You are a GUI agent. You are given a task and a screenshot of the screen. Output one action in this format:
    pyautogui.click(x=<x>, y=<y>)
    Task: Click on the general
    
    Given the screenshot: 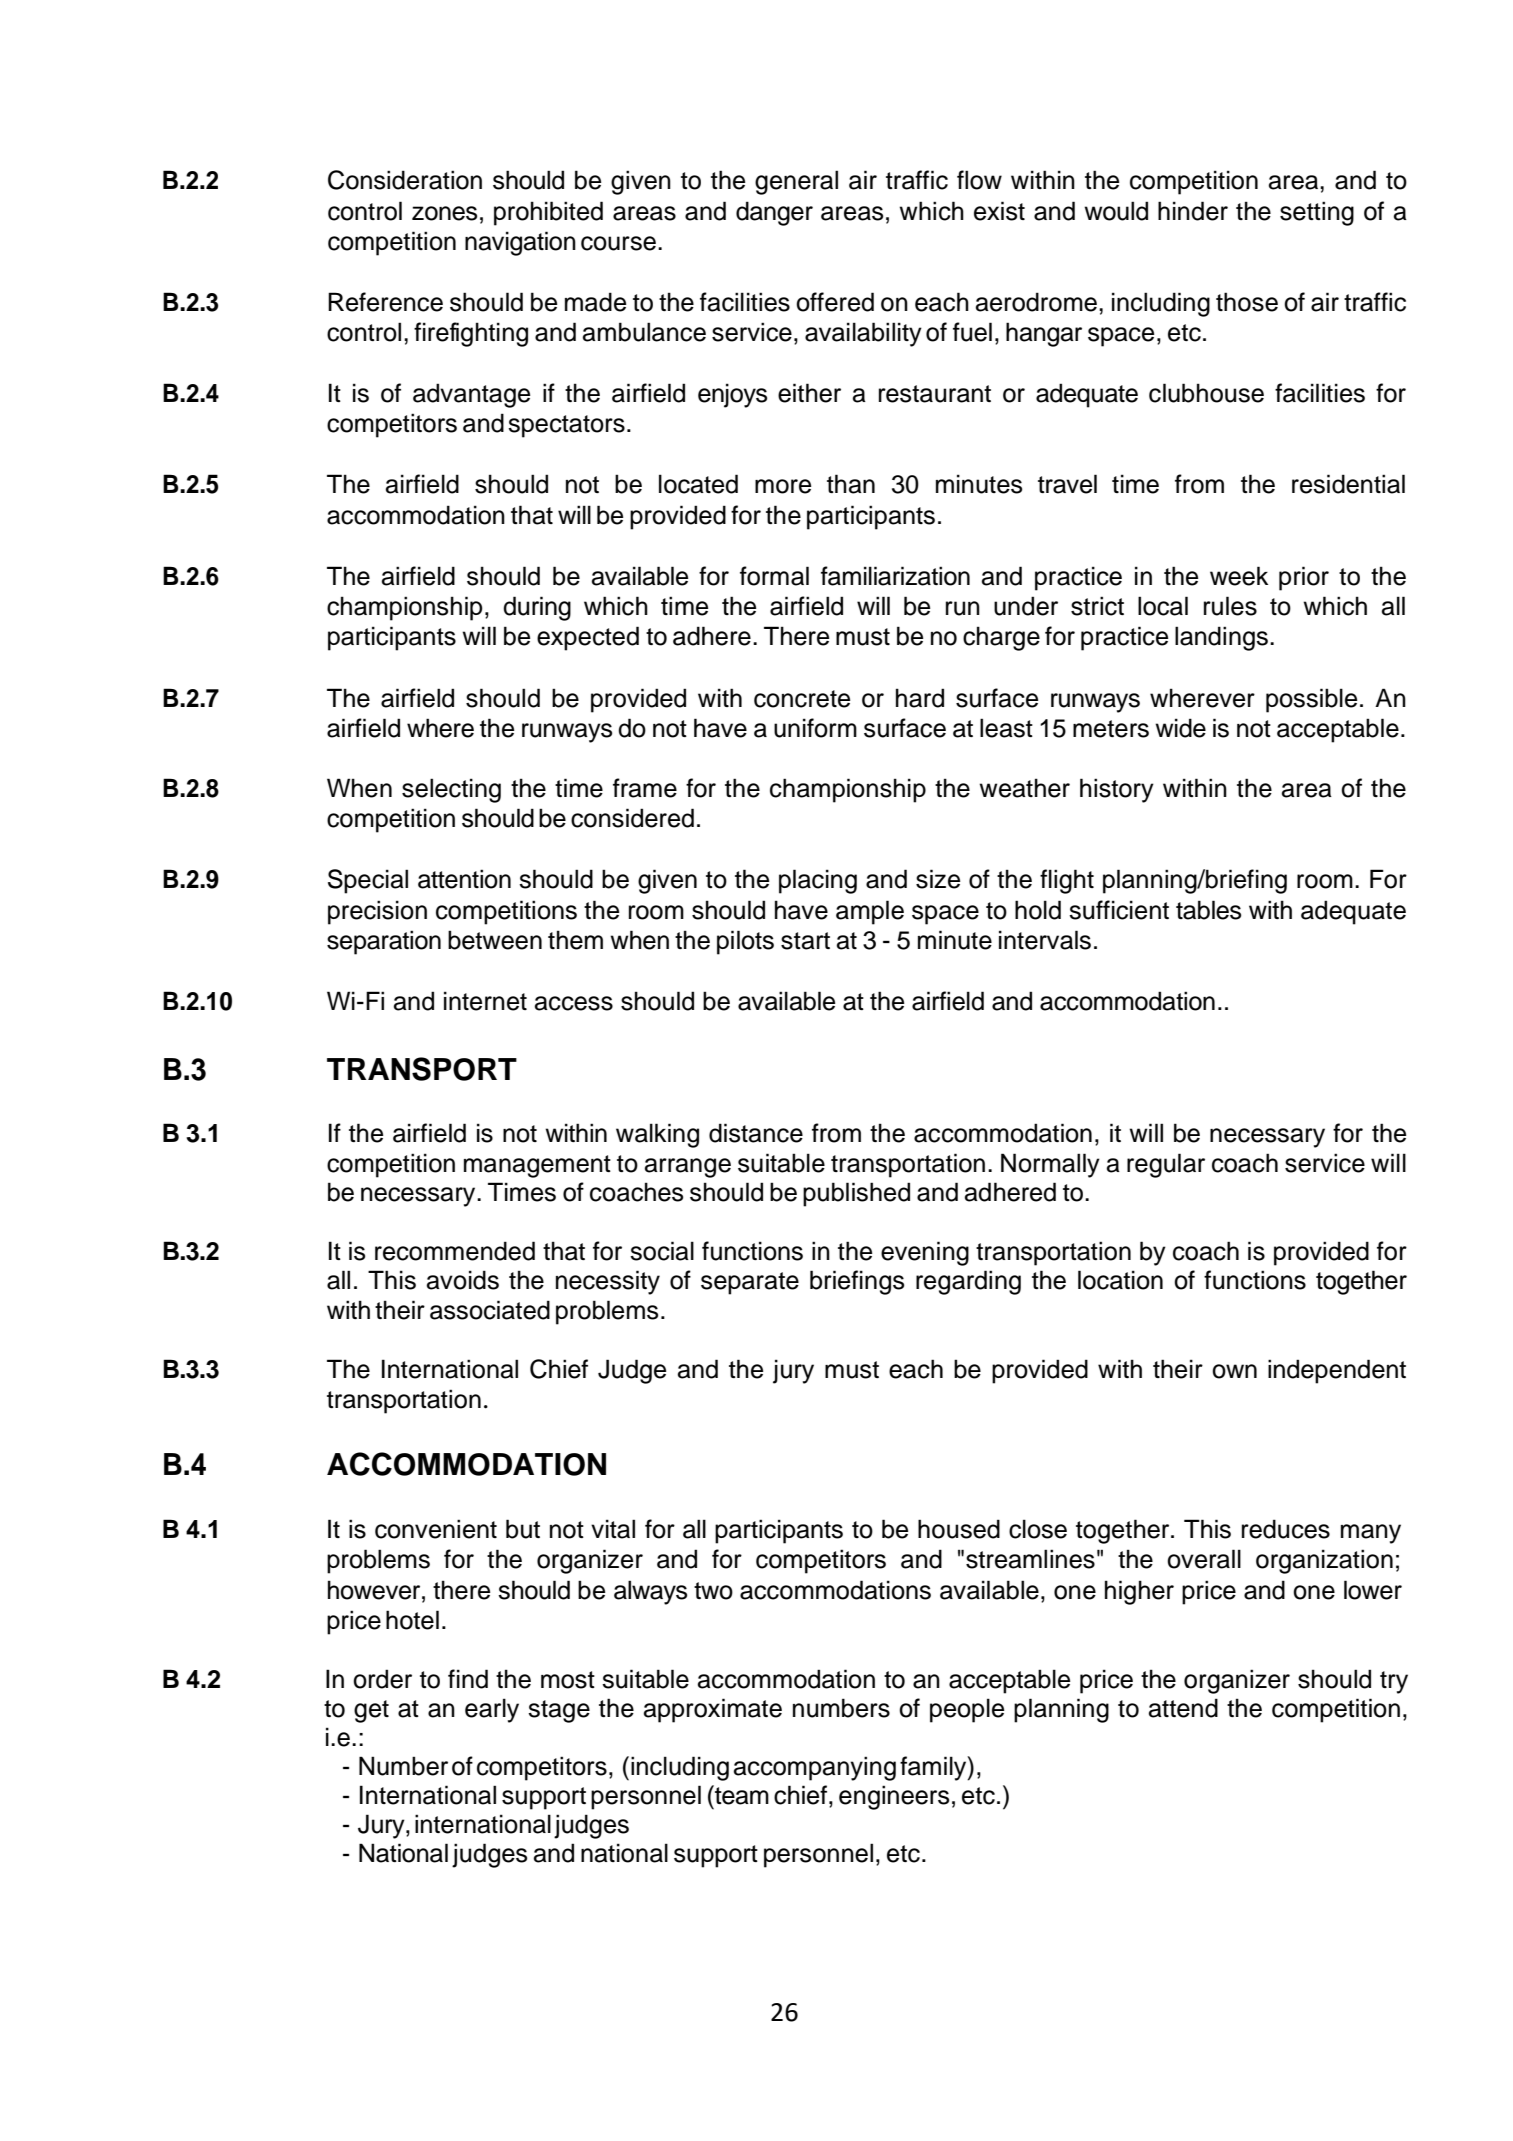 What is the action you would take?
    pyautogui.click(x=796, y=182)
